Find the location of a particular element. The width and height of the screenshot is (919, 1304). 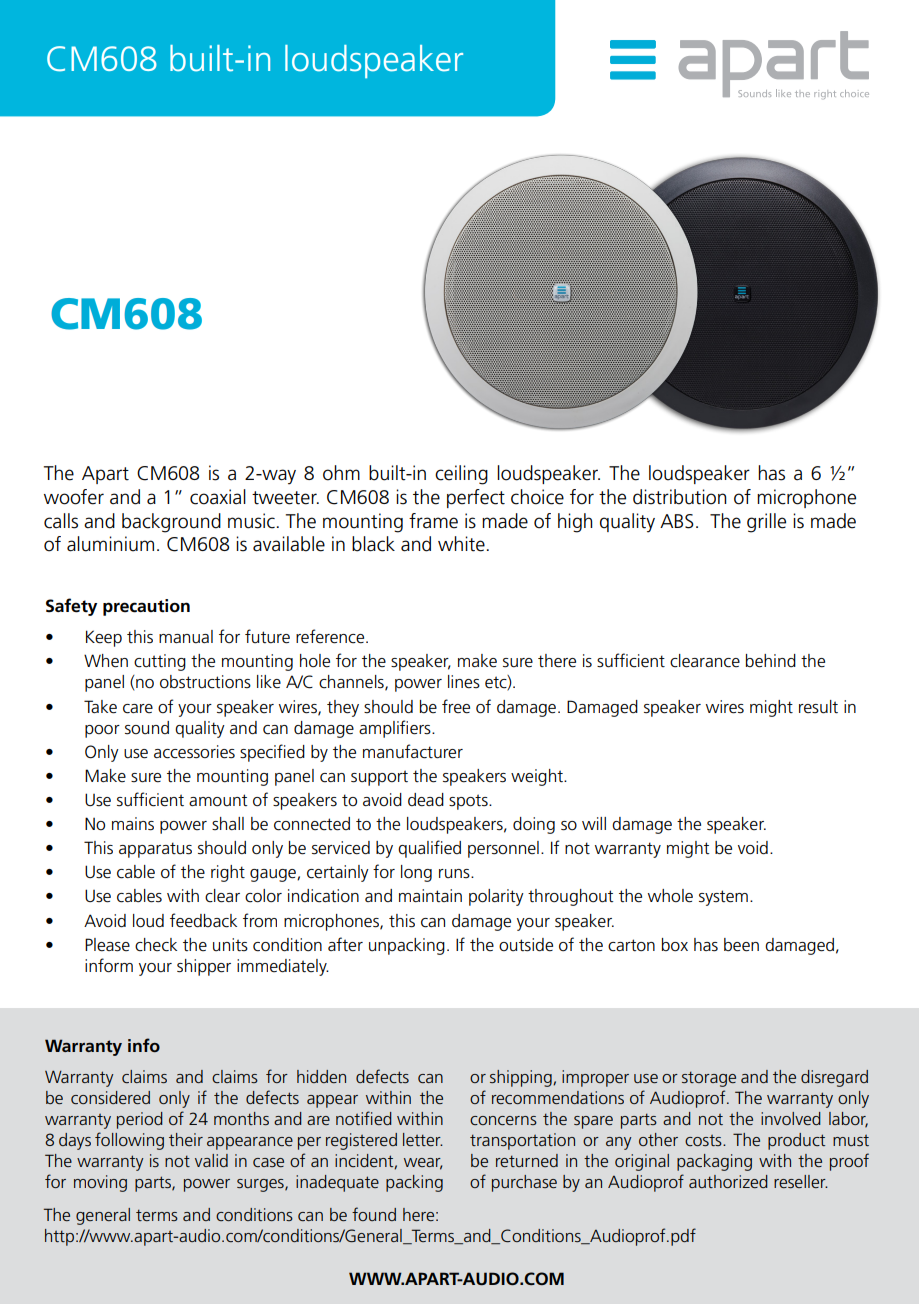

storage is located at coordinates (709, 1079).
